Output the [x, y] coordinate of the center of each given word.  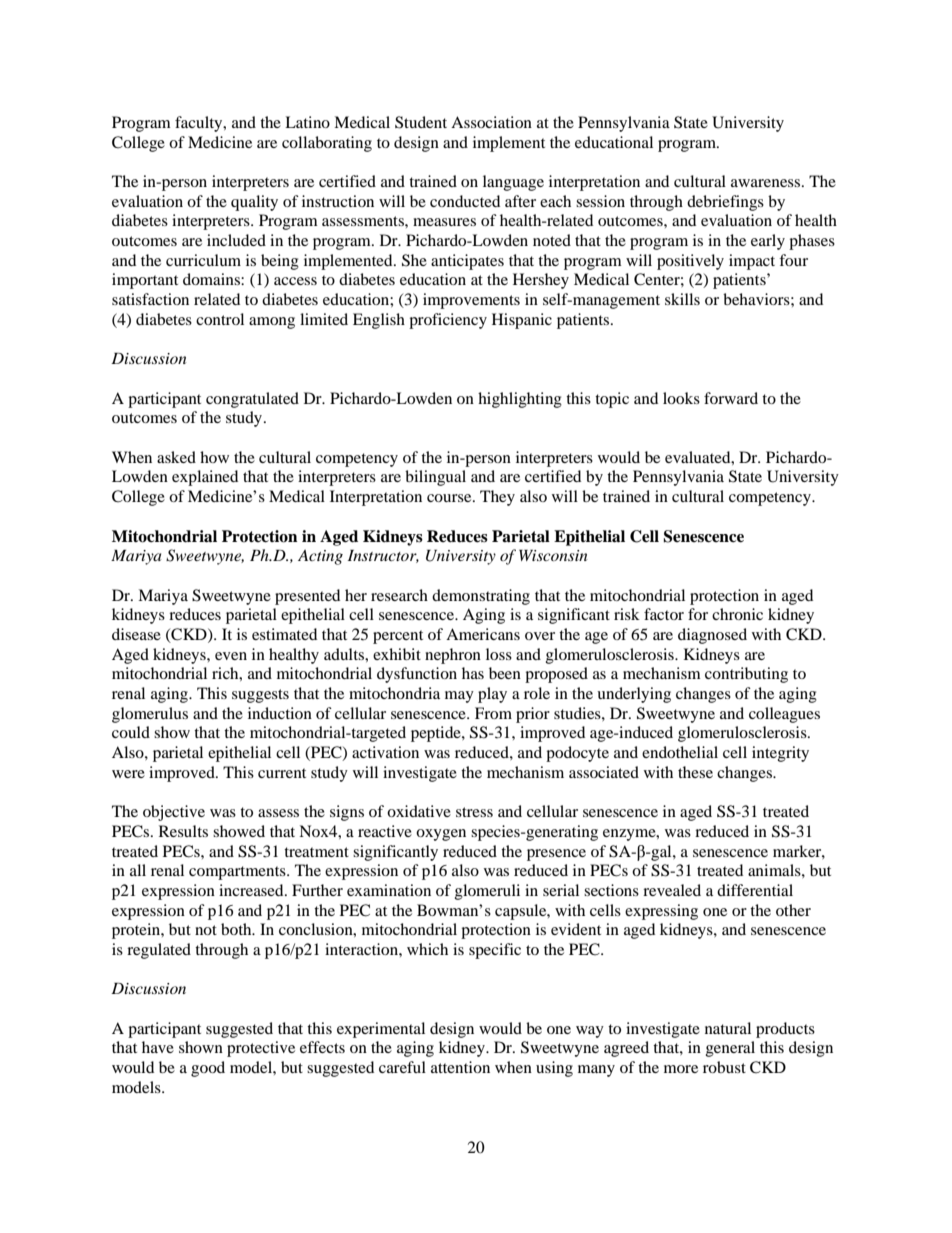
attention [460, 1067]
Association [491, 122]
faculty [200, 124]
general [730, 1049]
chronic [737, 614]
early [768, 242]
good [208, 1069]
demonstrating [481, 597]
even [231, 656]
